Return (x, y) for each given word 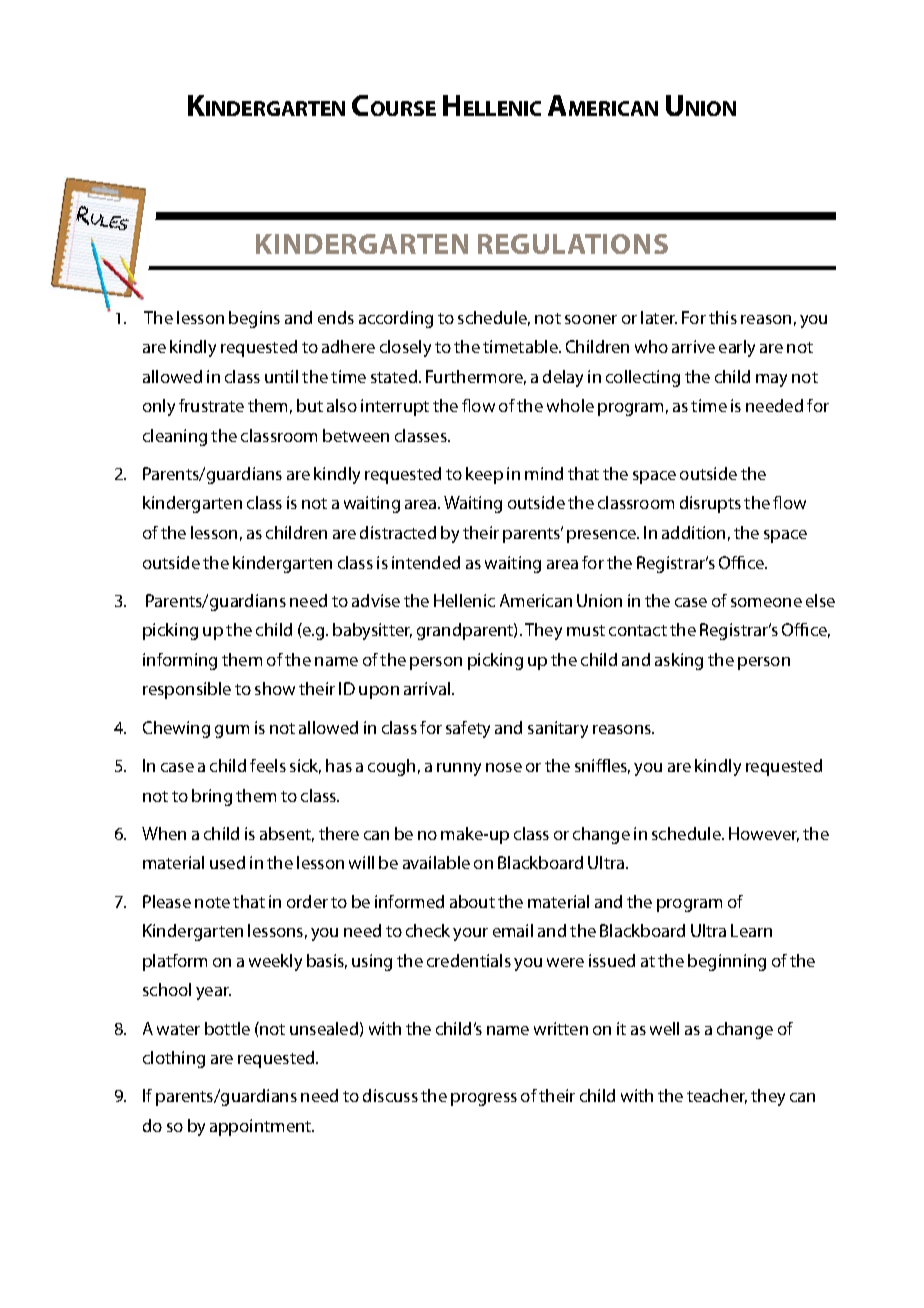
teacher (717, 1096)
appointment (262, 1127)
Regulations (573, 244)
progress (484, 1099)
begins (254, 319)
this (723, 317)
